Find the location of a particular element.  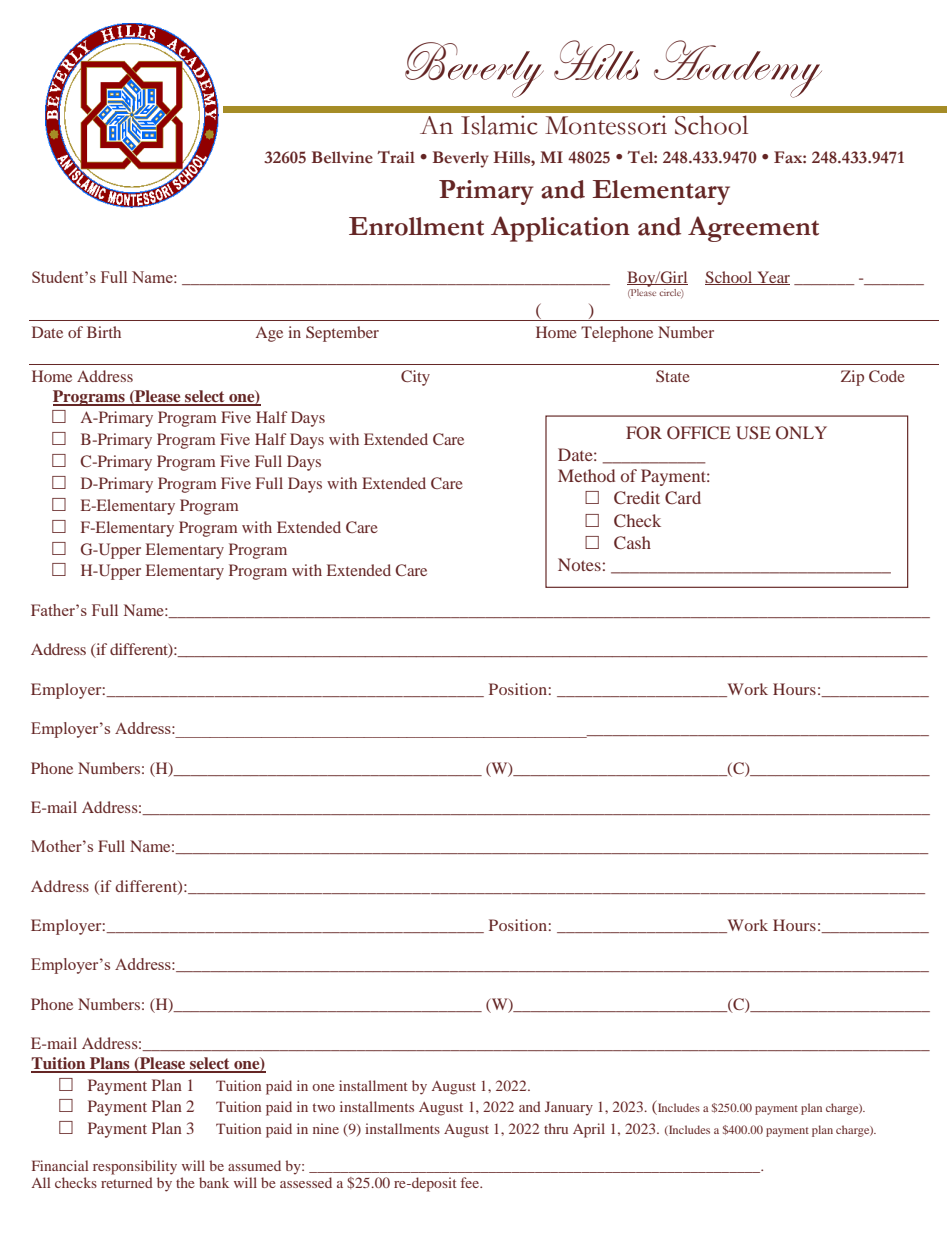

Notes is located at coordinates (579, 564).
